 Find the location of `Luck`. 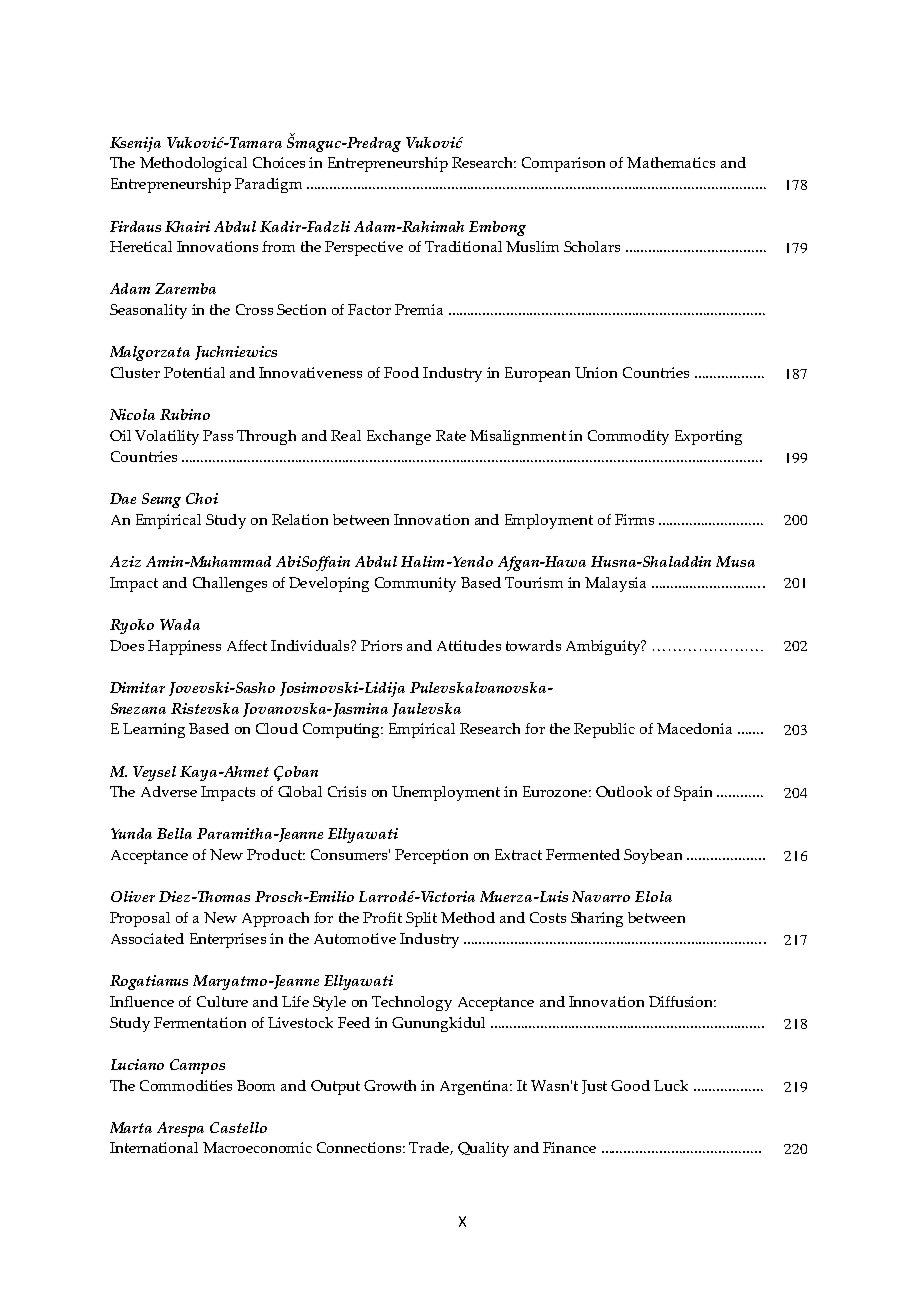

Luck is located at coordinates (671, 1085).
